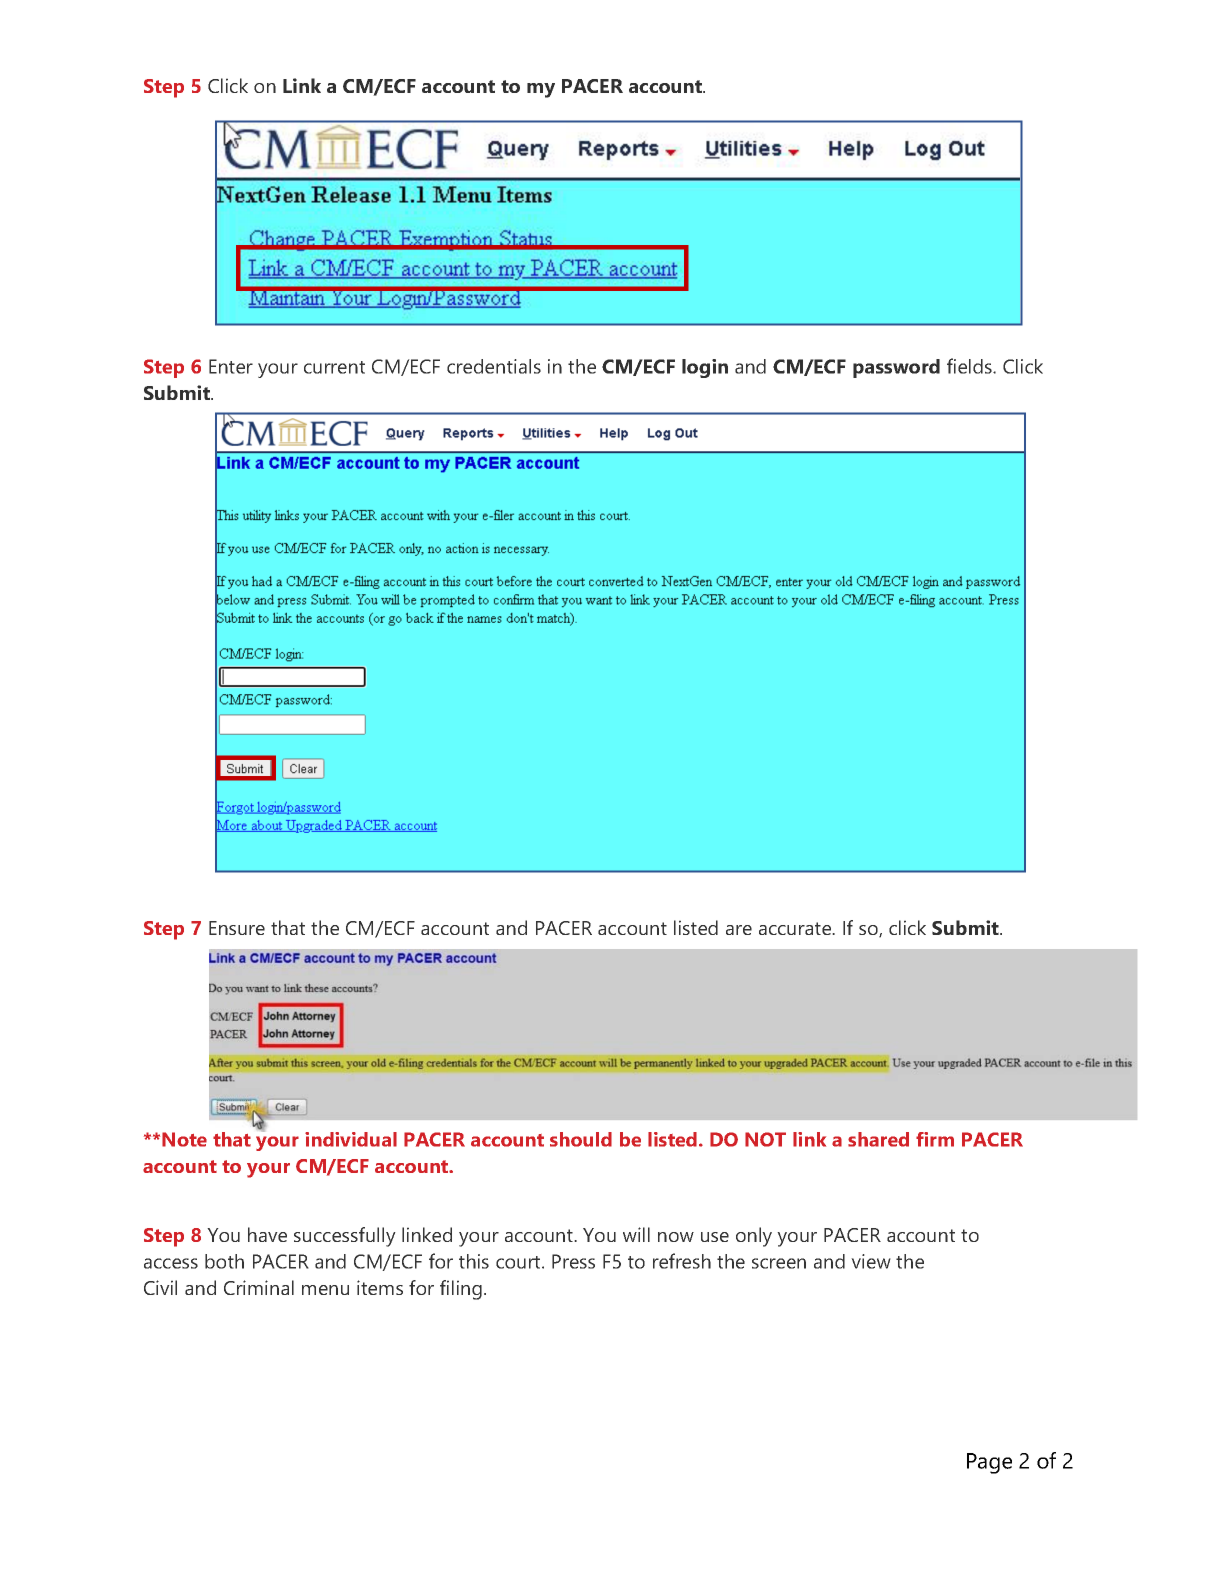  Describe the element at coordinates (334, 367) in the screenshot. I see `current` at that location.
